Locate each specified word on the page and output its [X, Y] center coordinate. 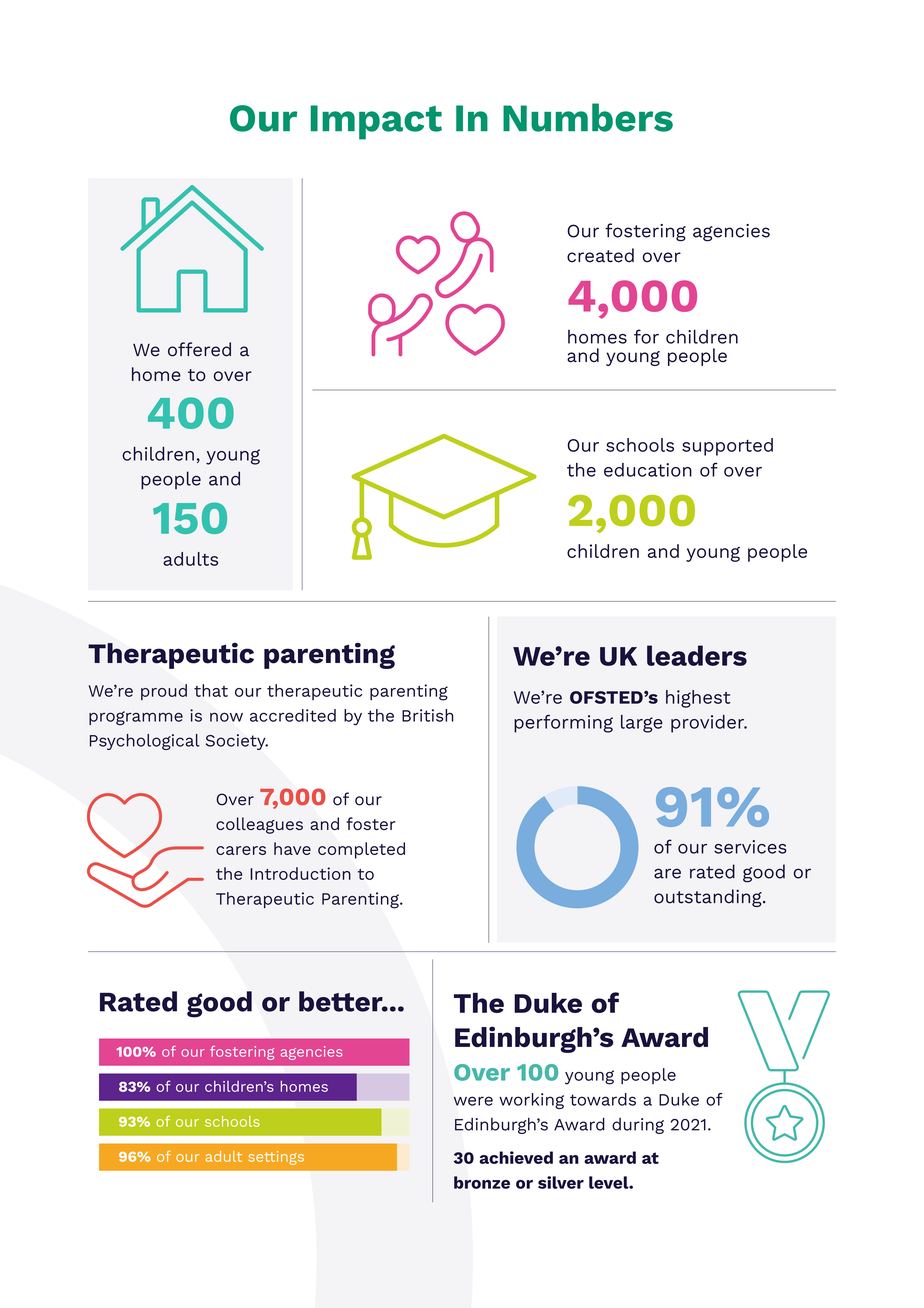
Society [237, 742]
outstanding [709, 898]
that [211, 690]
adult [224, 1156]
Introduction [300, 873]
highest [698, 699]
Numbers [588, 117]
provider [709, 724]
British [428, 715]
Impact [376, 122]
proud [164, 692]
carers [241, 850]
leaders [697, 655]
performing [563, 723]
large [642, 724]
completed [361, 850]
